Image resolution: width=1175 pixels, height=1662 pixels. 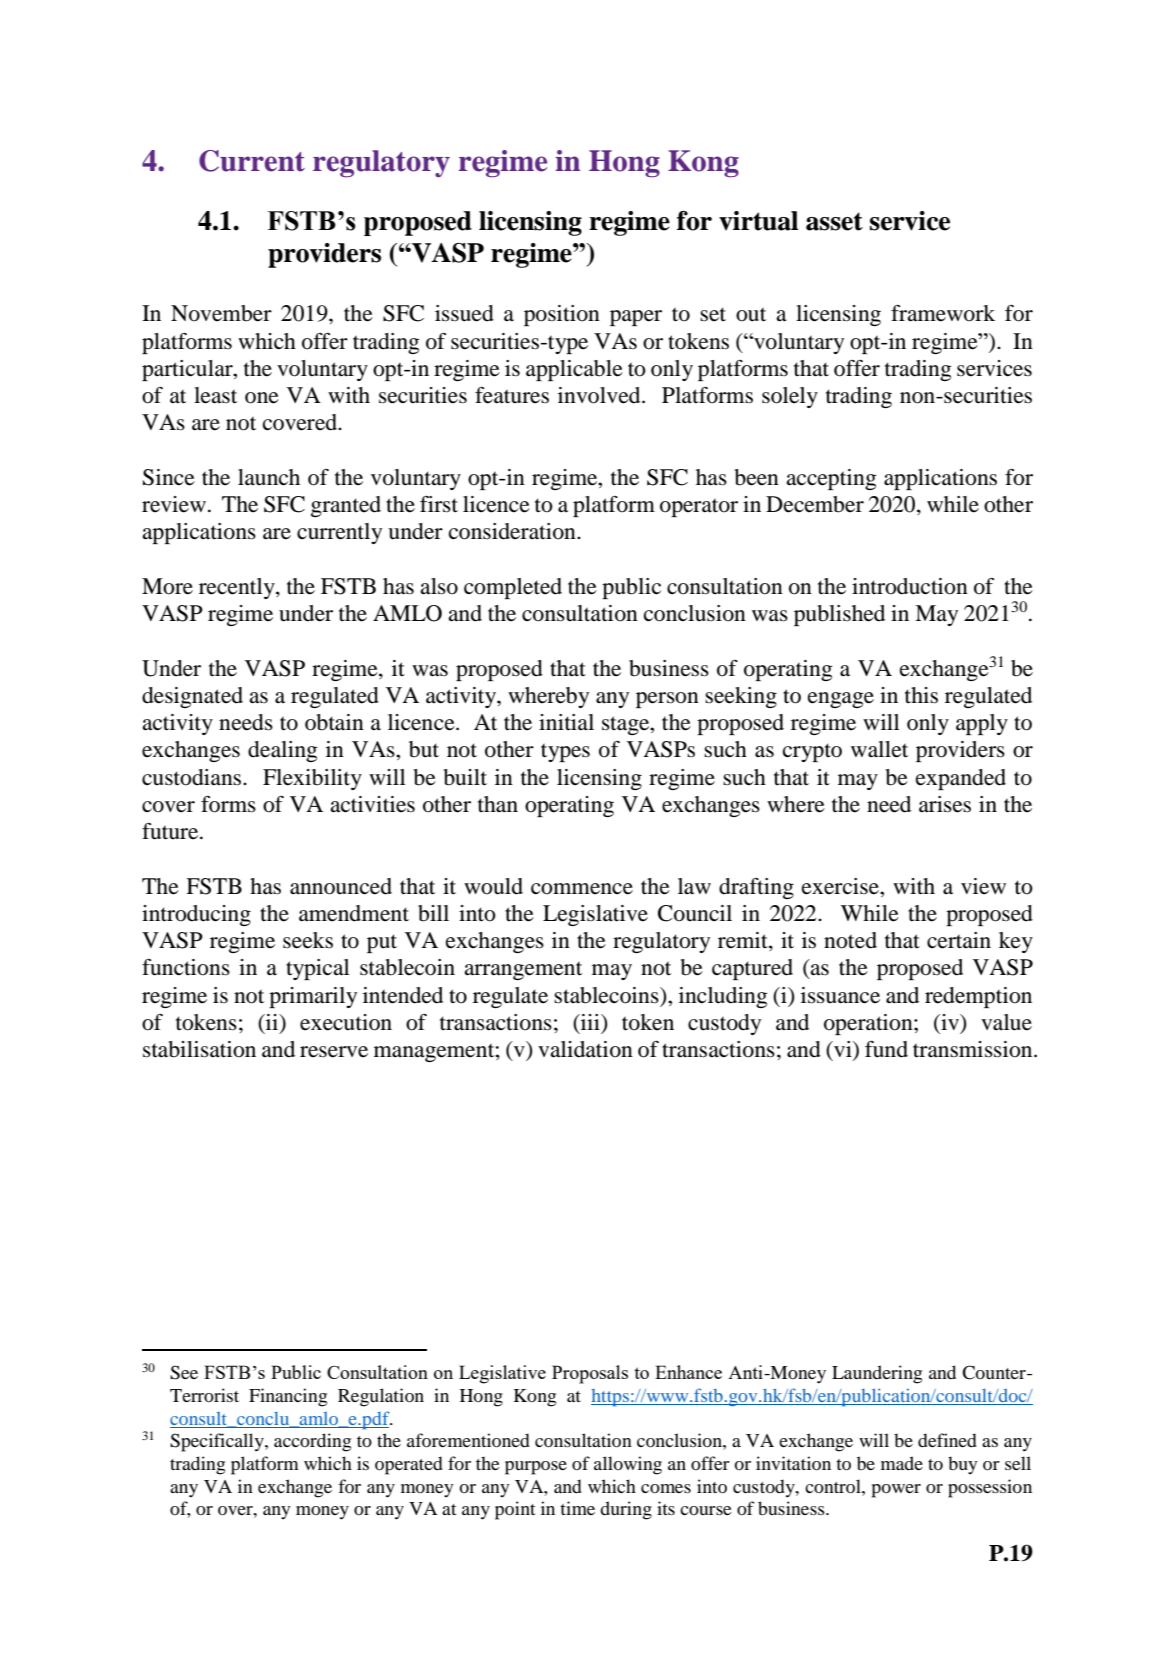 I want to click on position, so click(x=562, y=315).
